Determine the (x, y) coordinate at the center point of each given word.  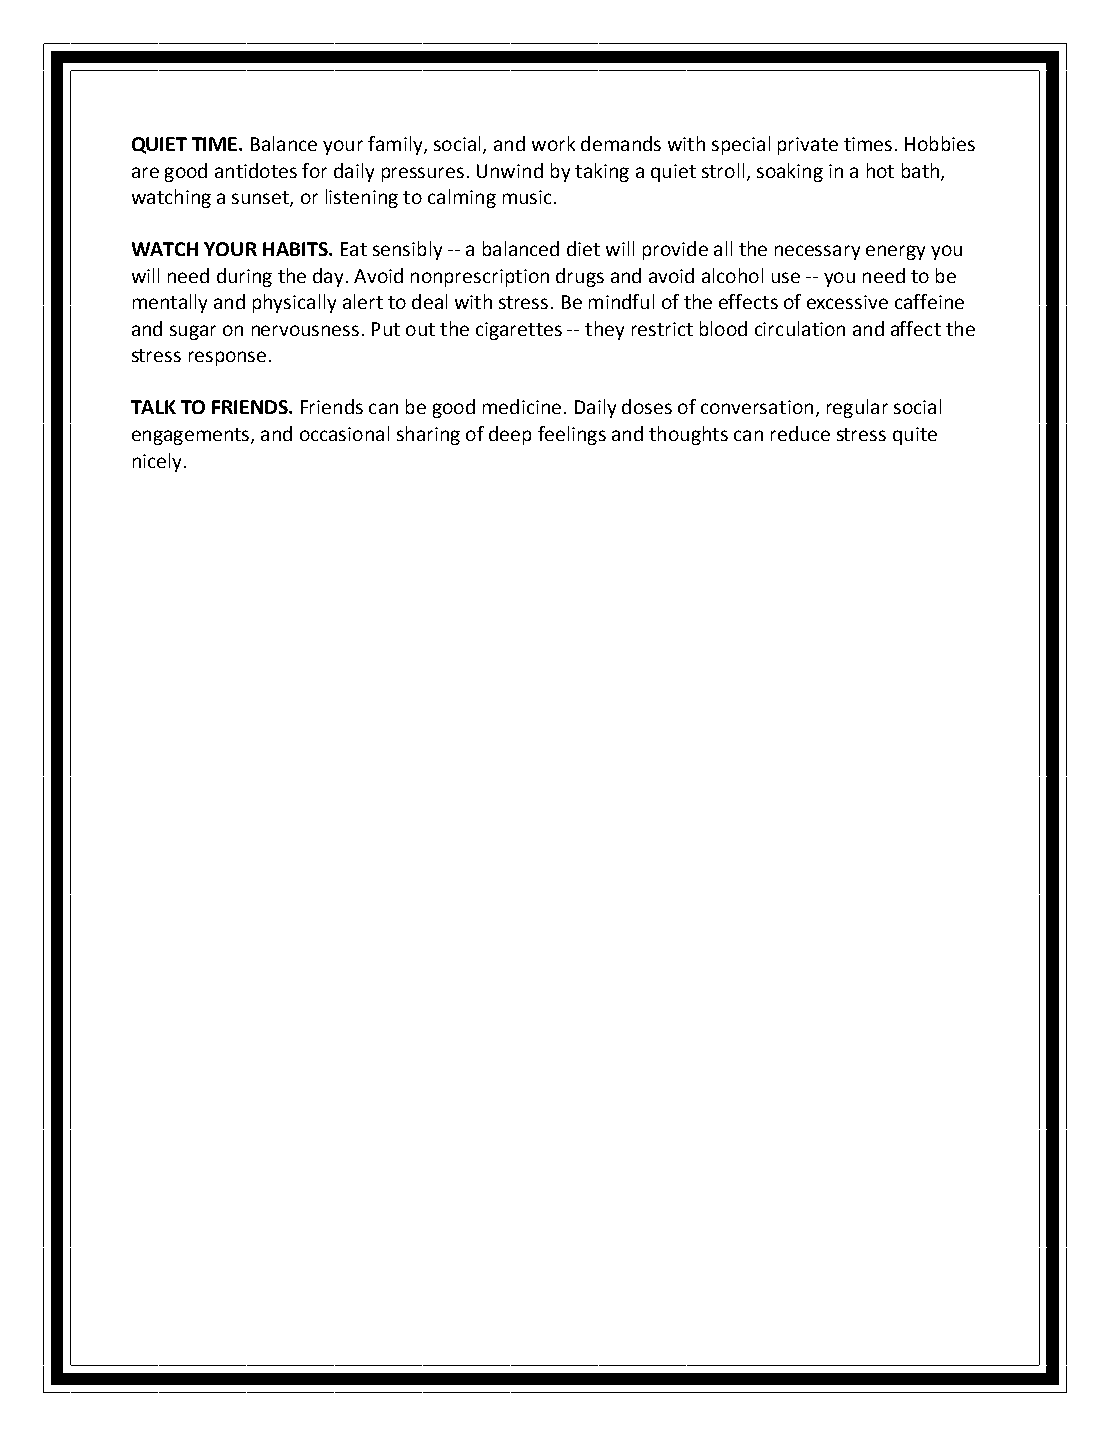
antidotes (256, 170)
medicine (522, 406)
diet (583, 248)
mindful (621, 301)
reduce (800, 433)
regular (857, 408)
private (808, 146)
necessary (817, 252)
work (553, 143)
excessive (847, 302)
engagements (192, 436)
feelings (572, 435)
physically (294, 303)
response (227, 358)
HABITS (296, 249)
